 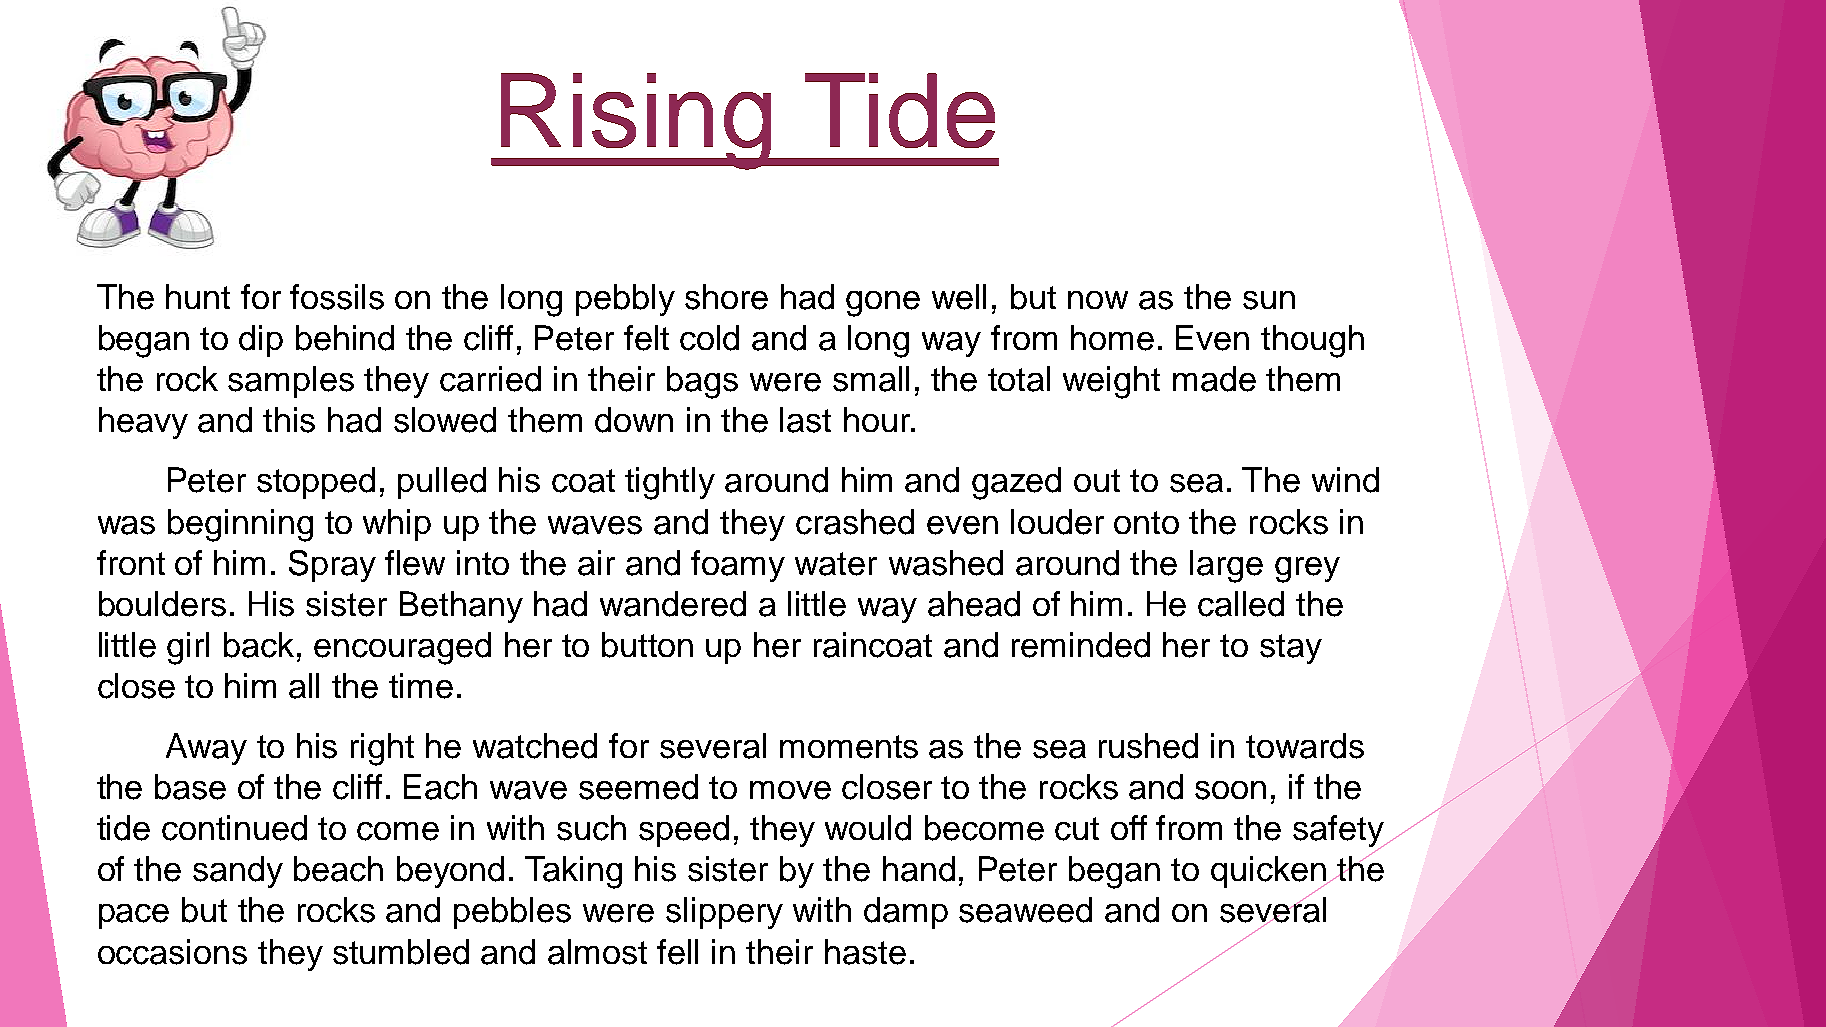 I want to click on foamy, so click(x=738, y=566).
